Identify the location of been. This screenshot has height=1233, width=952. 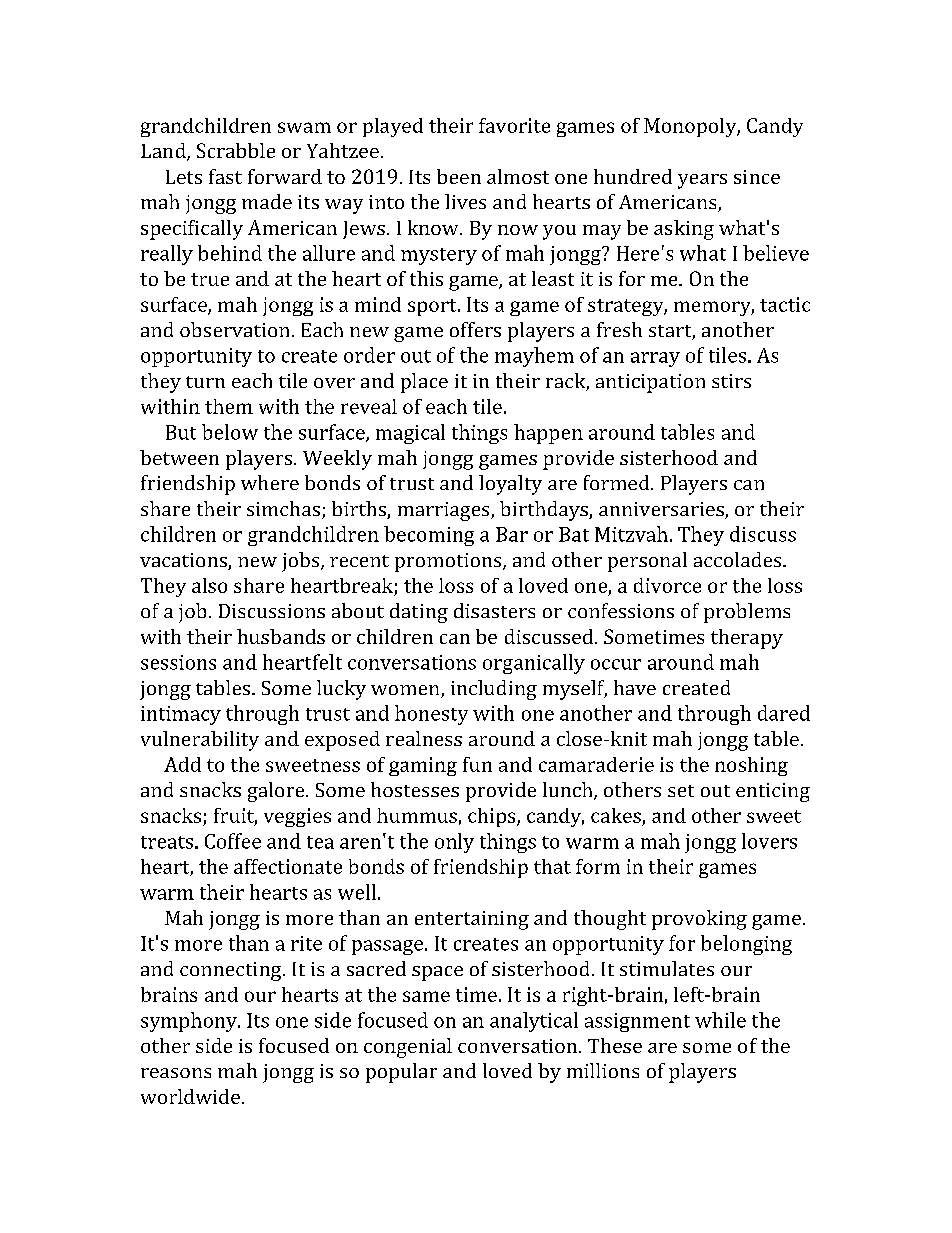
(459, 176).
